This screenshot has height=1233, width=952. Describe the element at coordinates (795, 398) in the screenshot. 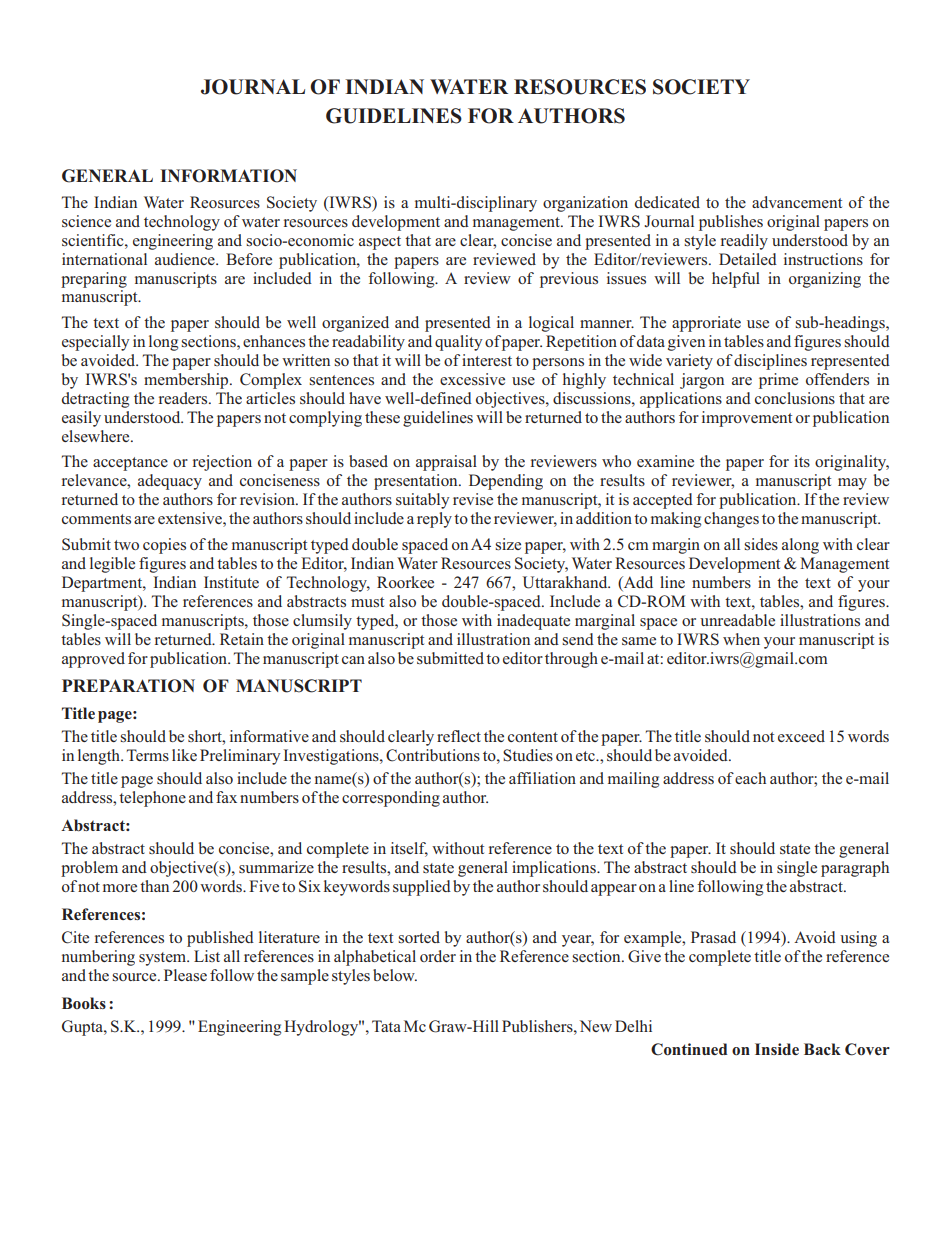

I see `conclusions` at that location.
